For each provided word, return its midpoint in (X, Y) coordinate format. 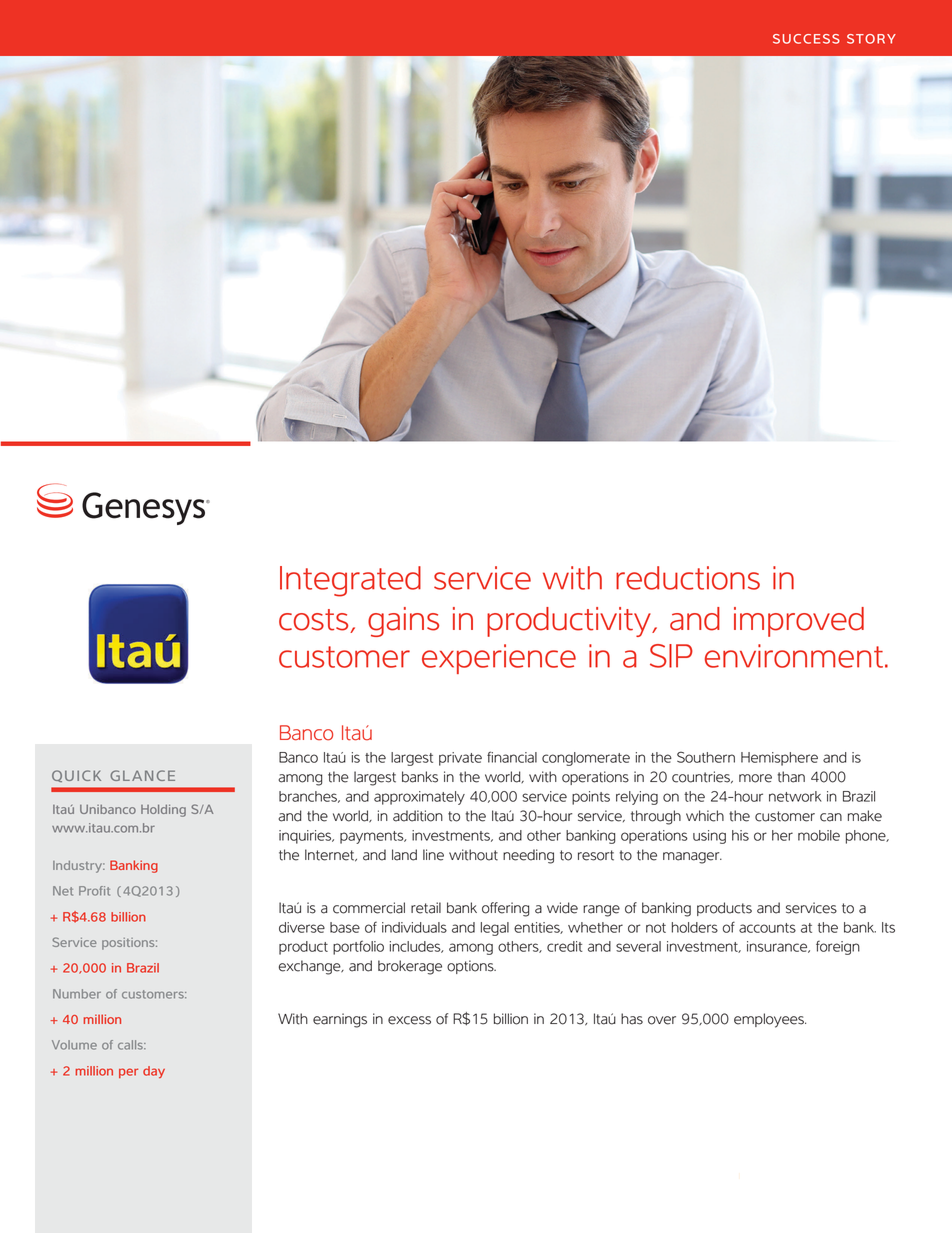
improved (799, 622)
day (154, 1072)
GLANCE (142, 775)
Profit (94, 891)
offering (505, 909)
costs (315, 621)
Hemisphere (779, 759)
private (460, 759)
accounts (767, 928)
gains (403, 622)
